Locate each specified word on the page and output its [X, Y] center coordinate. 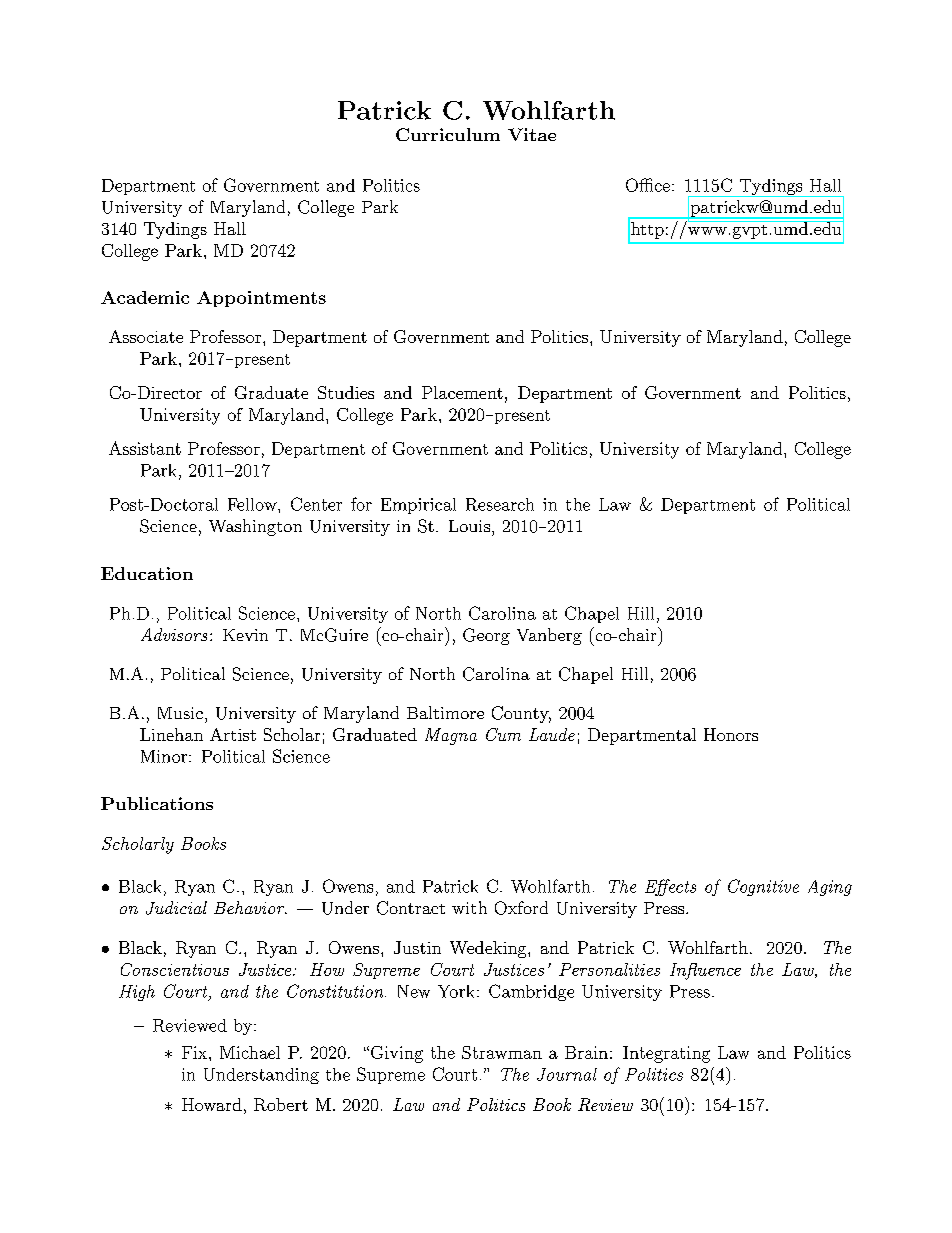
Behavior [250, 907]
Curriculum [448, 134]
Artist [233, 734]
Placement [462, 392]
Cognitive [763, 887]
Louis [469, 526]
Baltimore [445, 712]
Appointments [261, 299]
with [469, 907]
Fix [196, 1052]
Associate [146, 336]
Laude [552, 734]
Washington [255, 527]
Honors [731, 734]
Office [648, 185]
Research [500, 504]
